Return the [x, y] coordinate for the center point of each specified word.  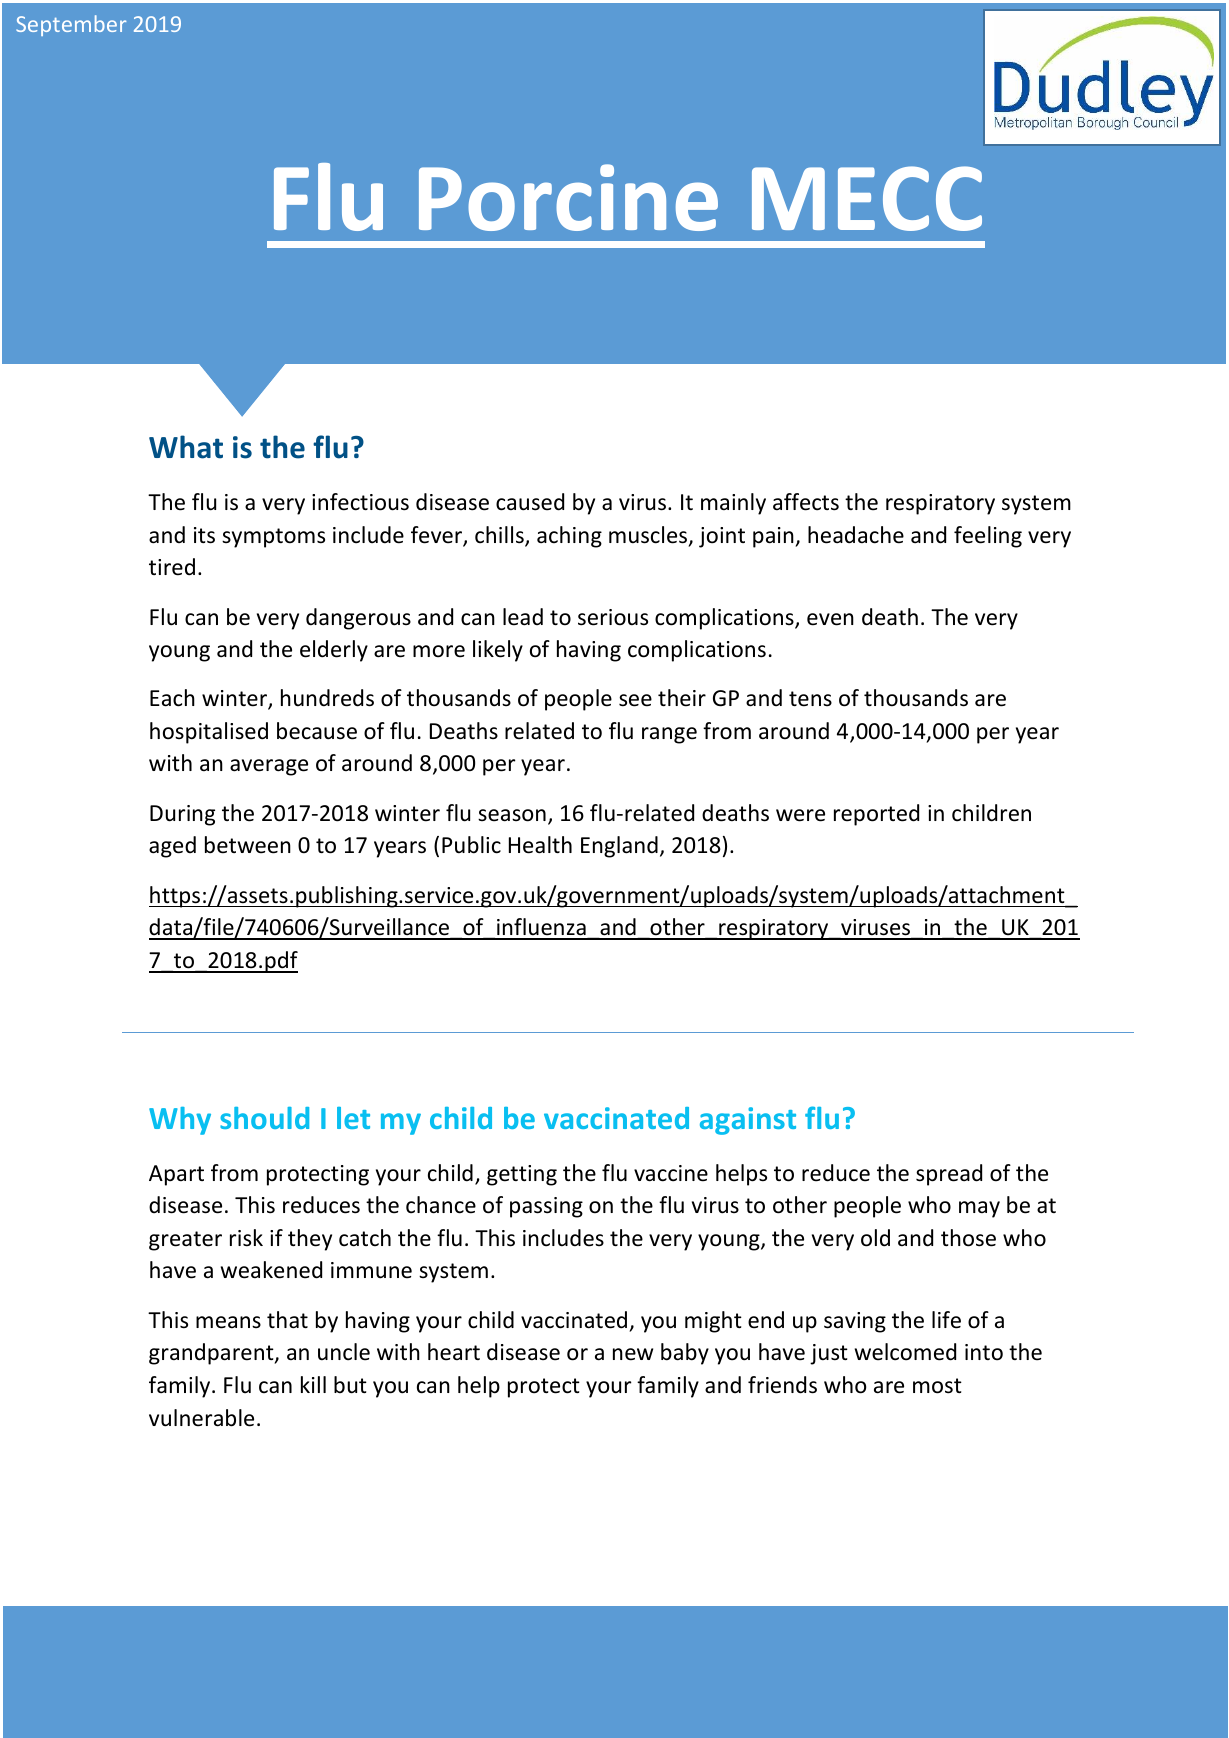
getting [522, 1175]
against [748, 1121]
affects [806, 502]
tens [810, 699]
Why [180, 1121]
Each [172, 698]
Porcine [568, 197]
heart [454, 1352]
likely [498, 651]
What [186, 447]
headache [856, 535]
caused [530, 502]
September [71, 25]
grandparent [212, 1354]
